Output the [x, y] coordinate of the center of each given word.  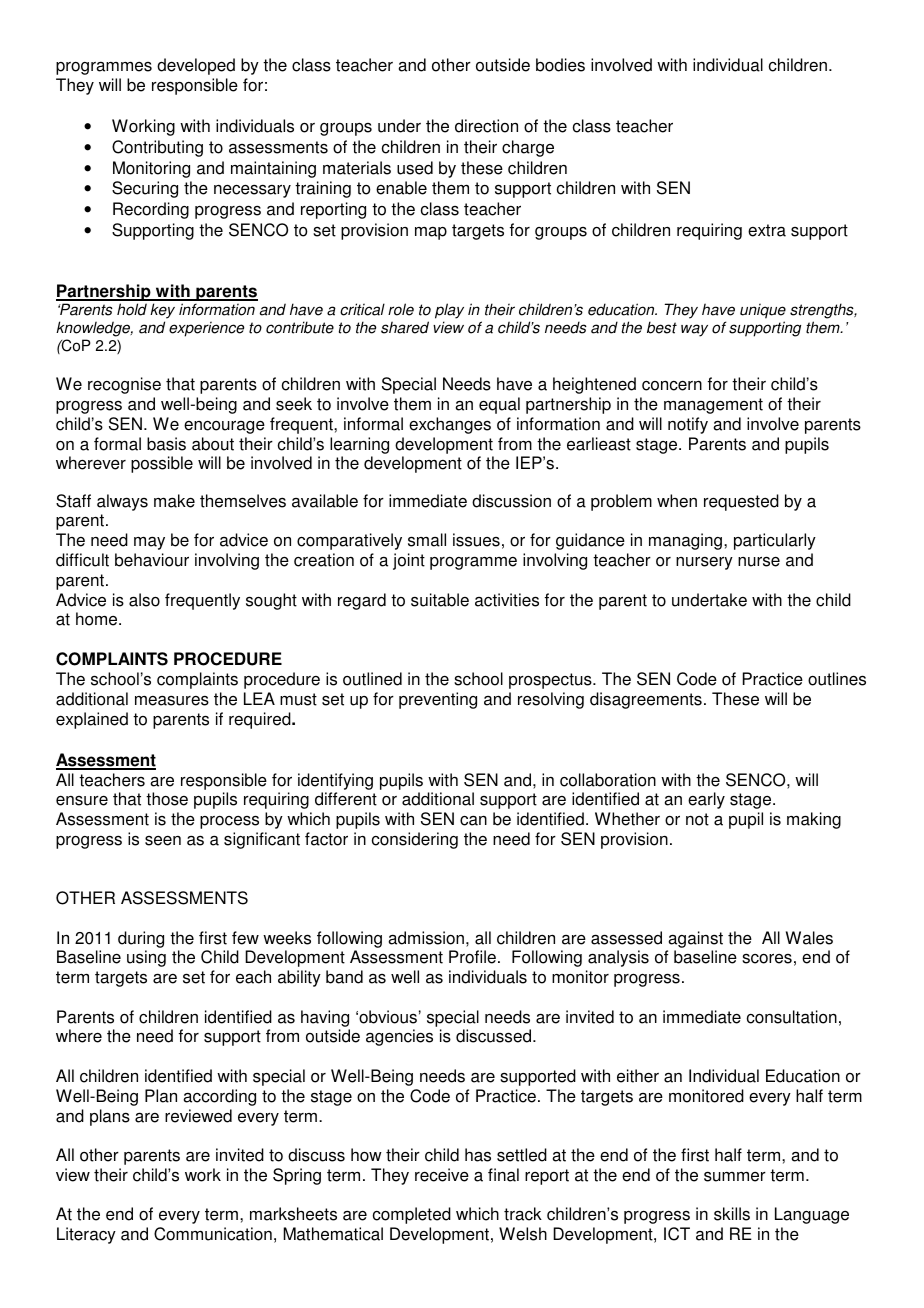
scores [767, 958]
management [713, 406]
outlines [837, 679]
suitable [440, 600]
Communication [213, 1234]
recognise [124, 385]
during [141, 939]
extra [767, 230]
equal [499, 405]
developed [196, 66]
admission [426, 938]
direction [486, 126]
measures [172, 700]
